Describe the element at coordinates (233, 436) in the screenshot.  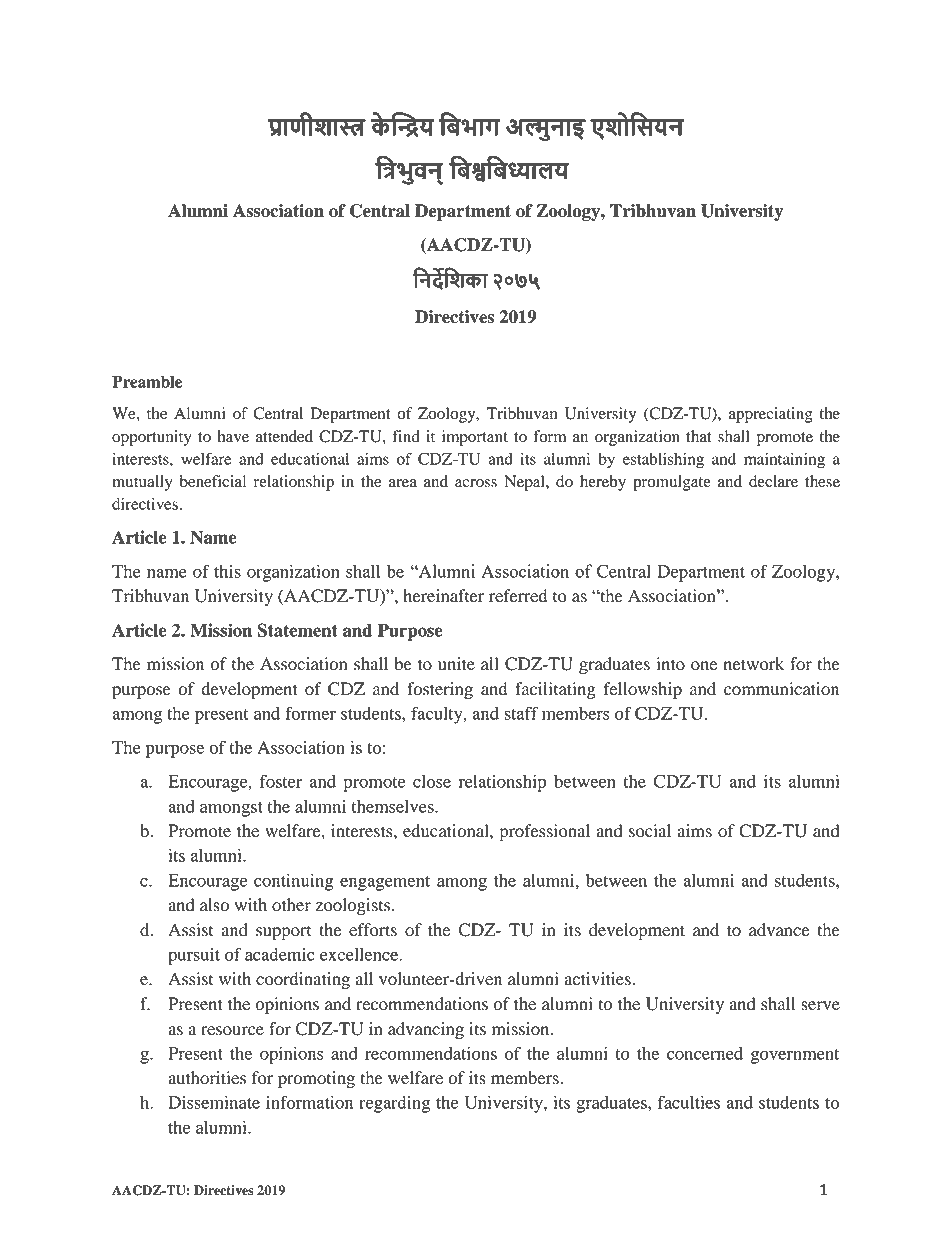
I see `have` at that location.
